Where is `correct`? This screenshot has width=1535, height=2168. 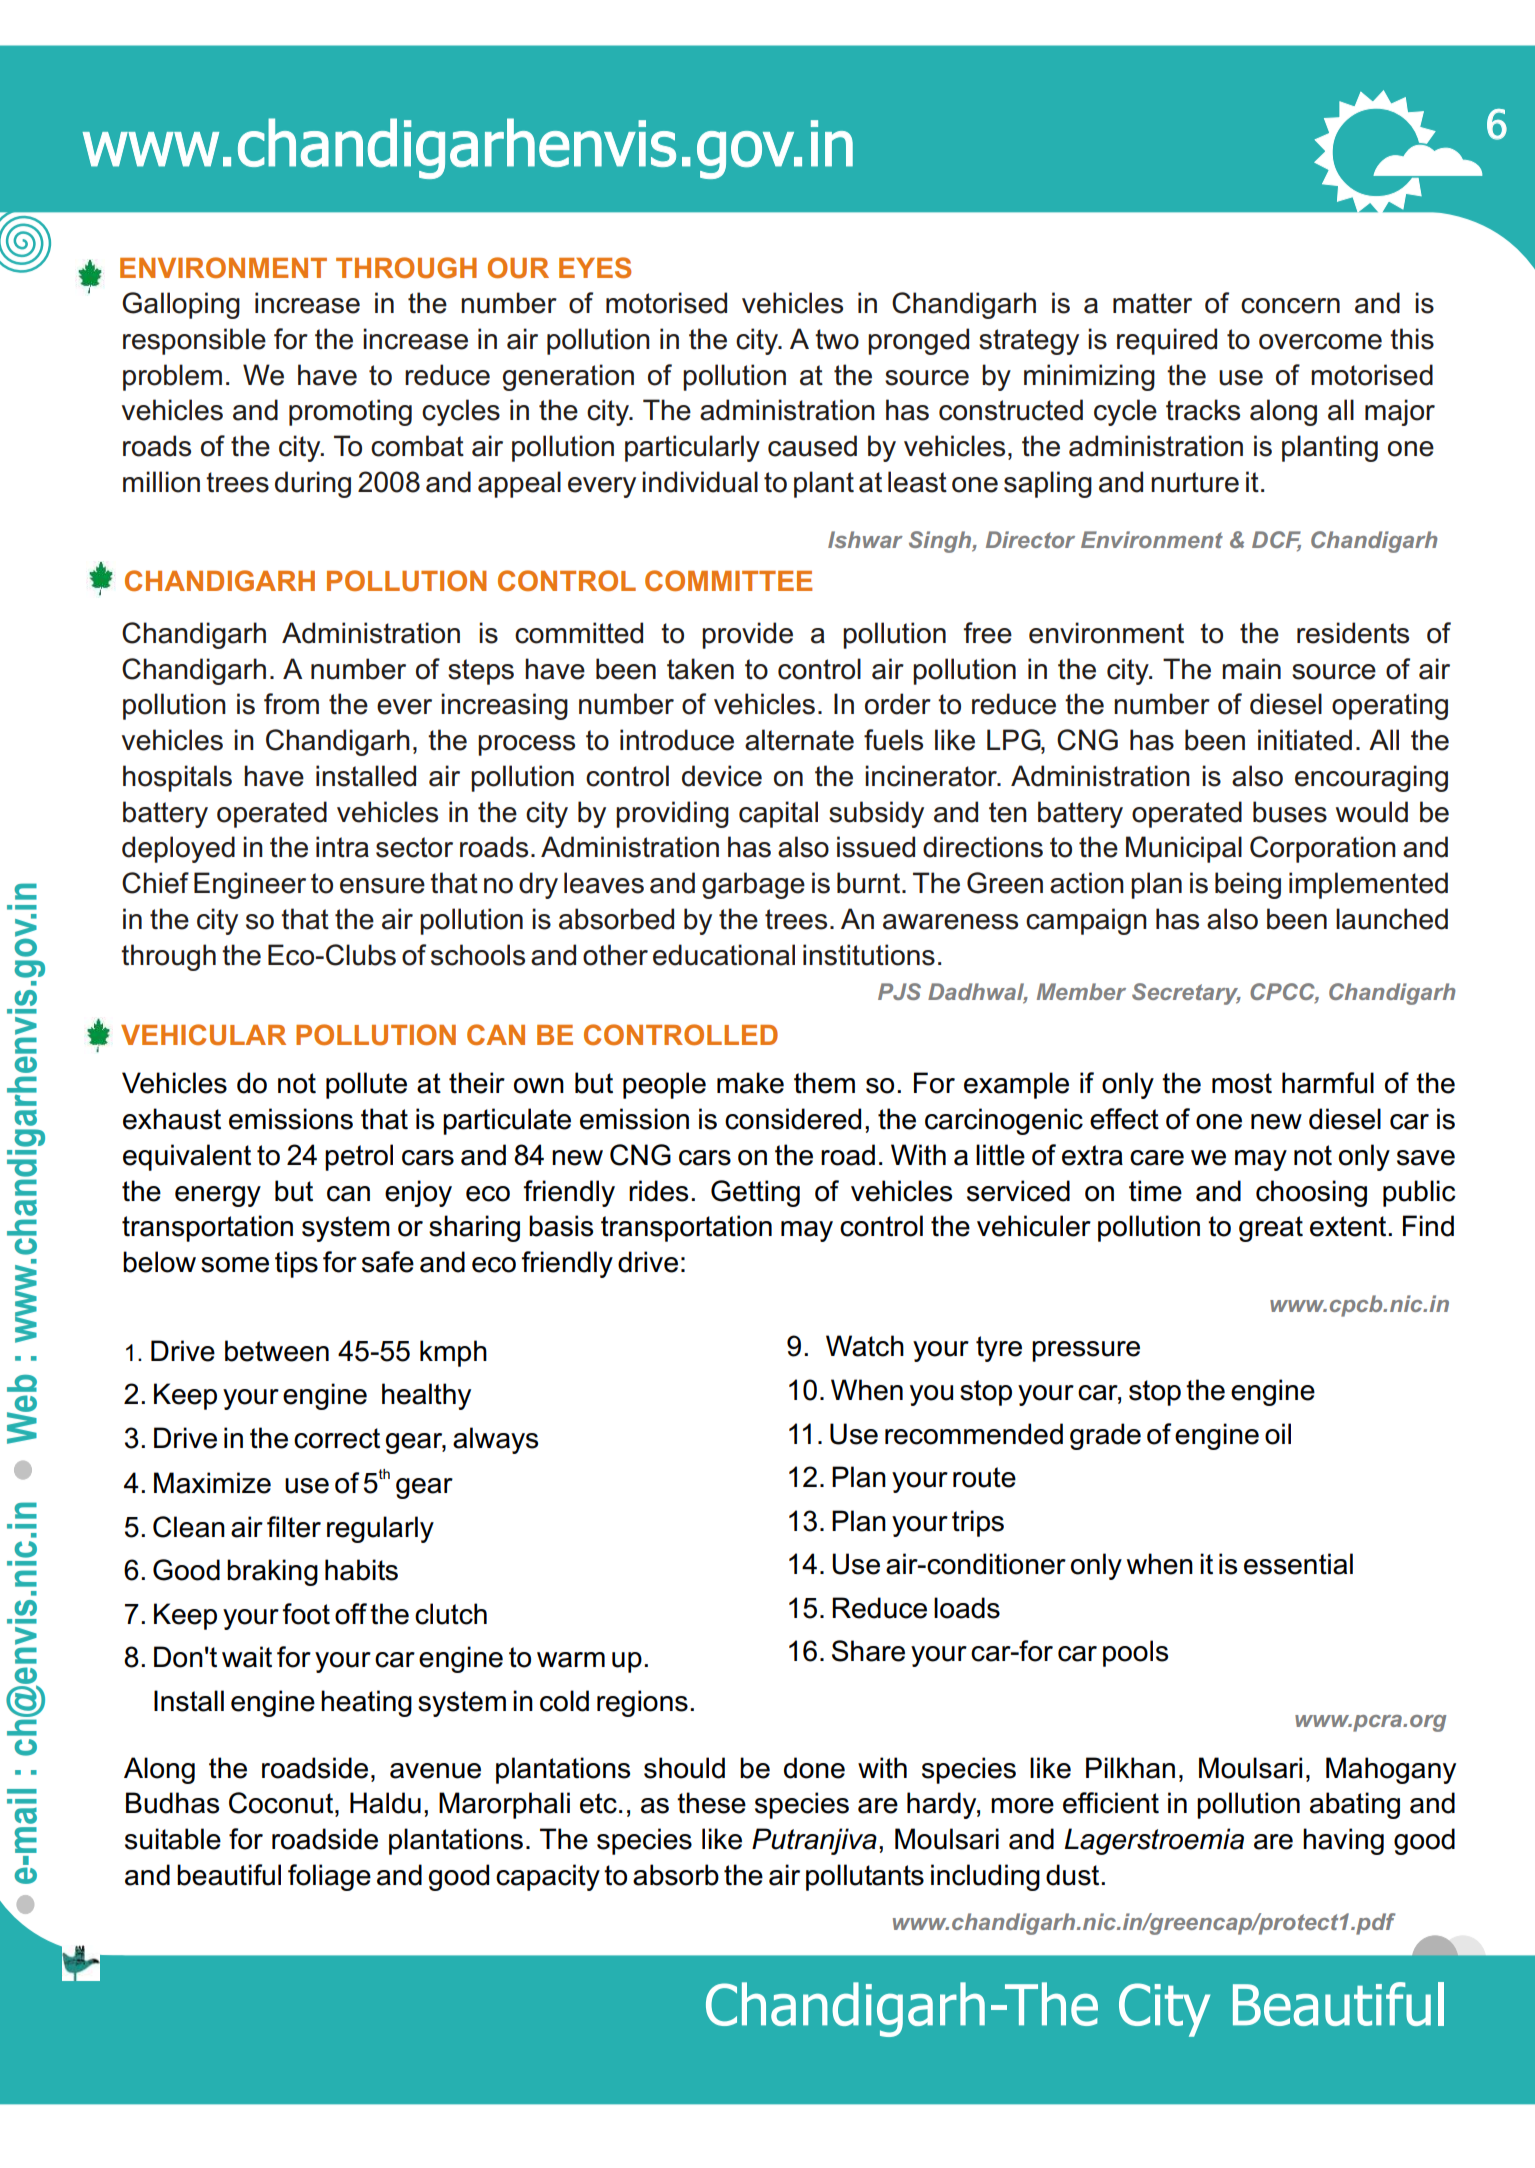 correct is located at coordinates (337, 1438).
